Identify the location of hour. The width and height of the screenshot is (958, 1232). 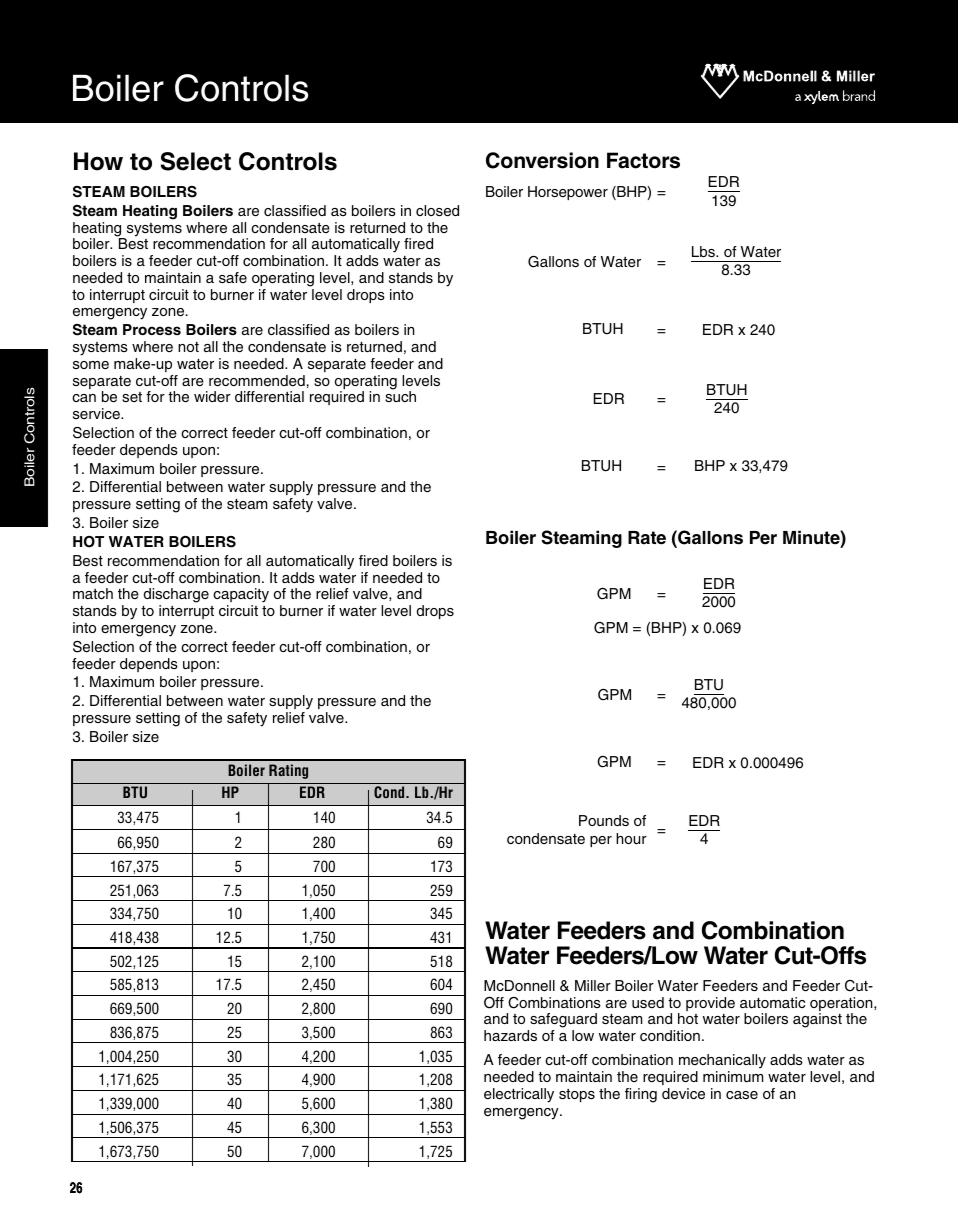
(631, 838).
